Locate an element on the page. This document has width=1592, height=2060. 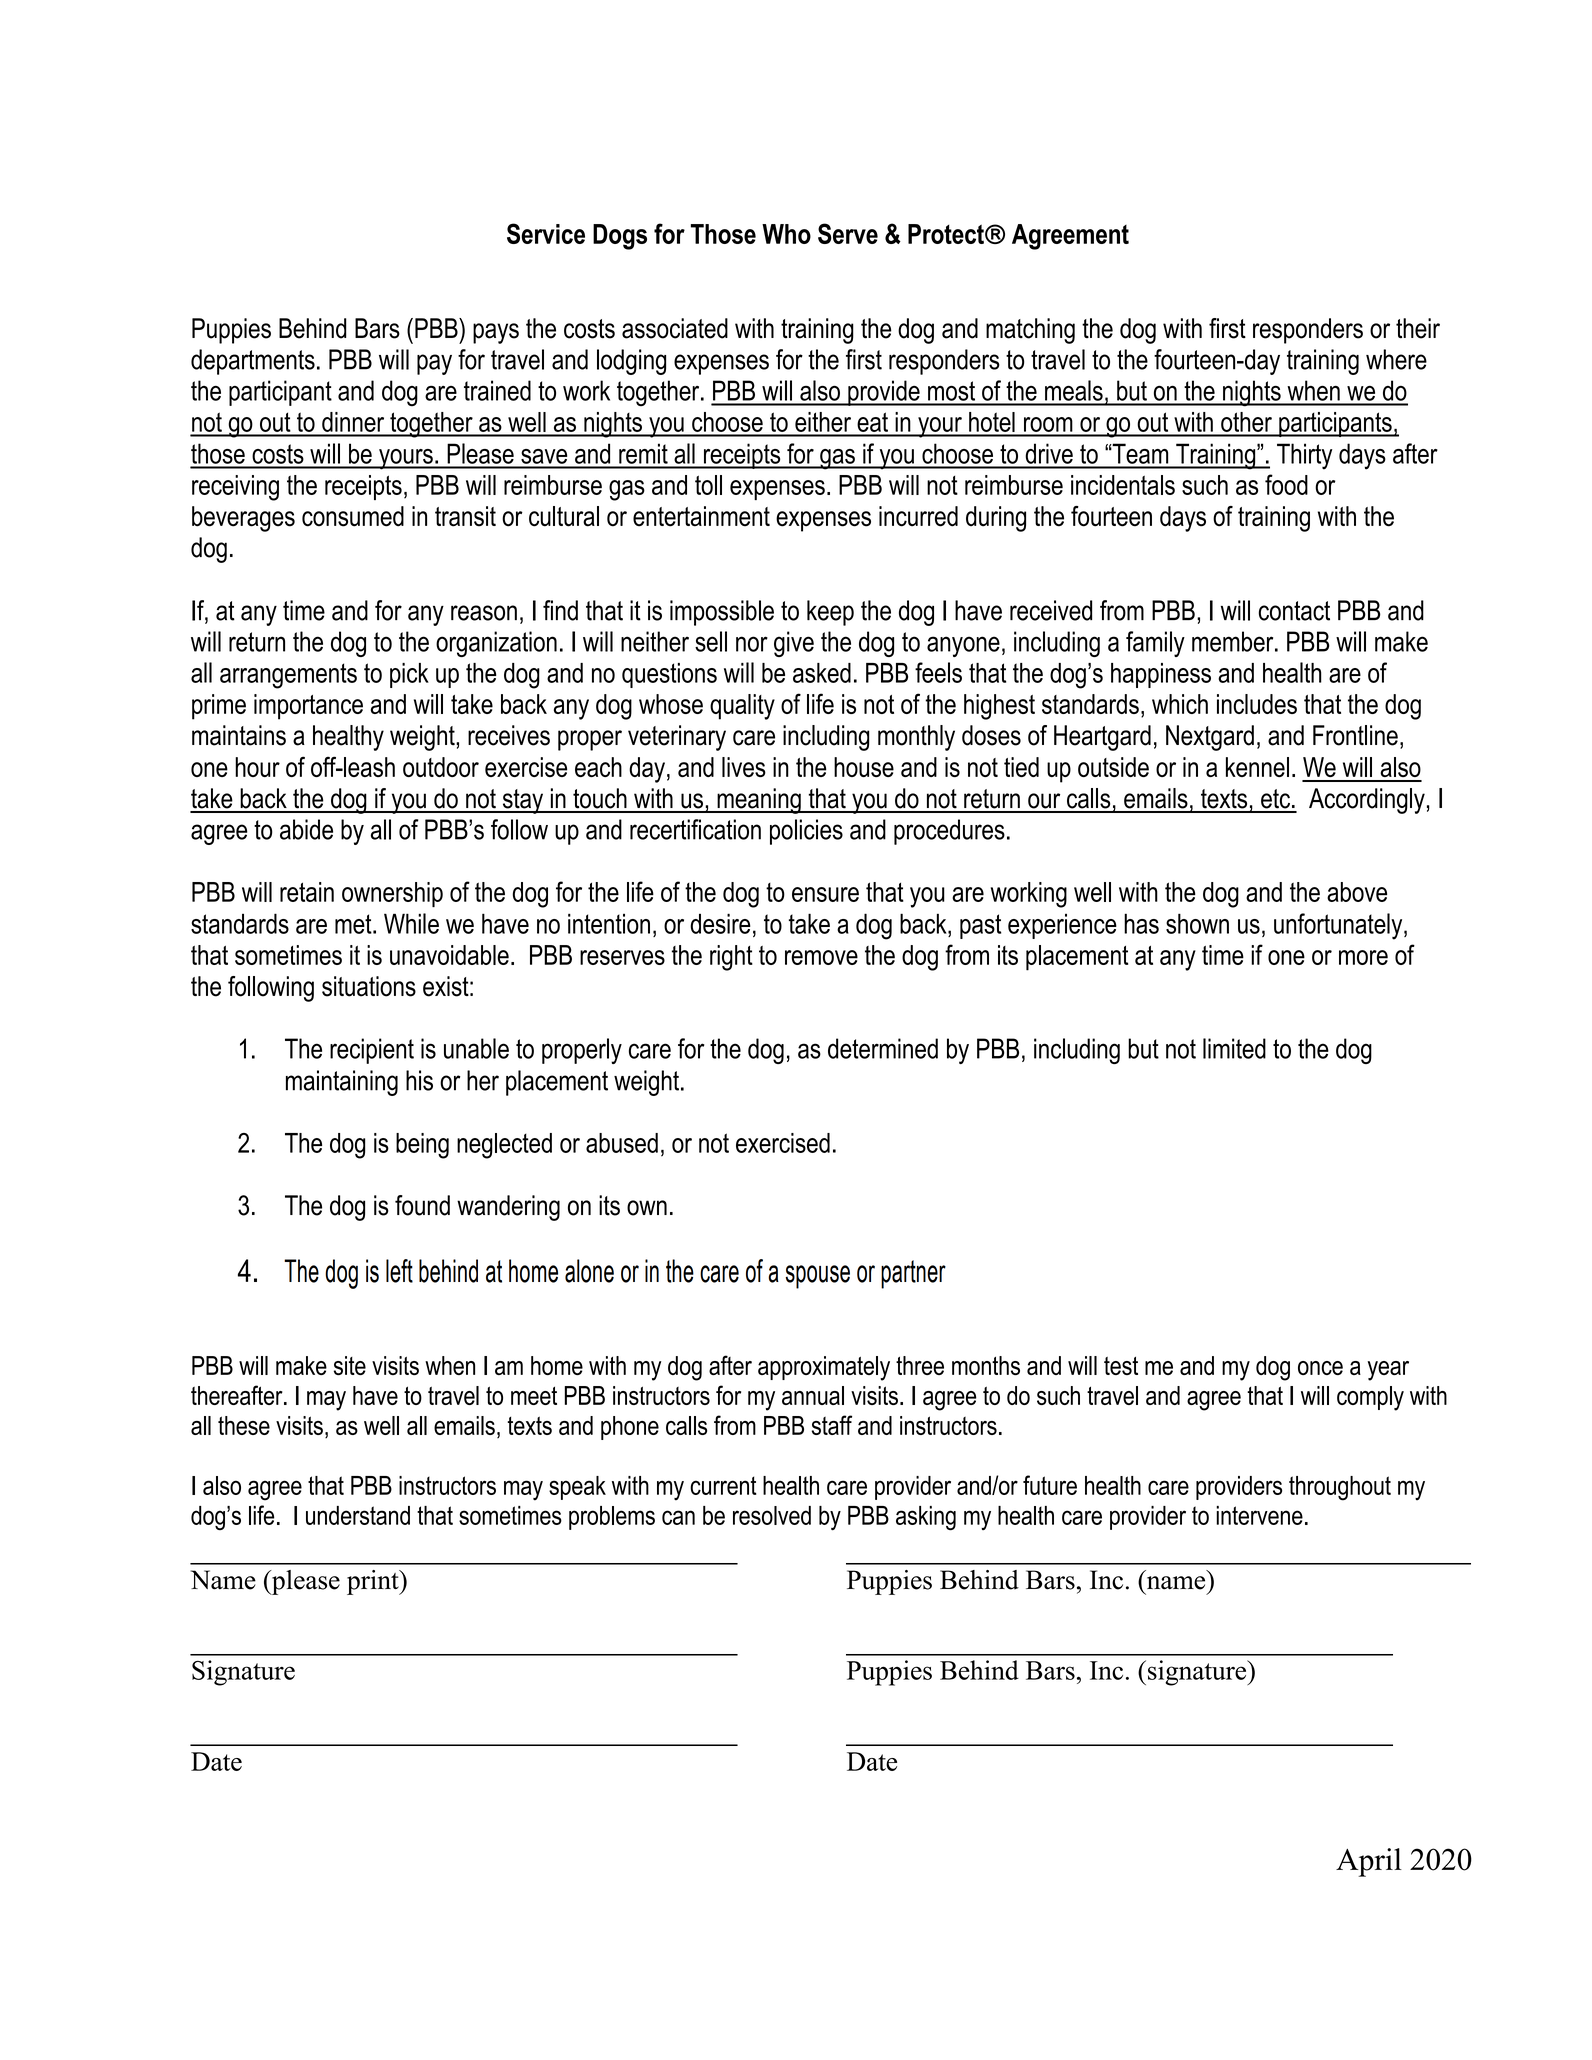
pays is located at coordinates (496, 333).
